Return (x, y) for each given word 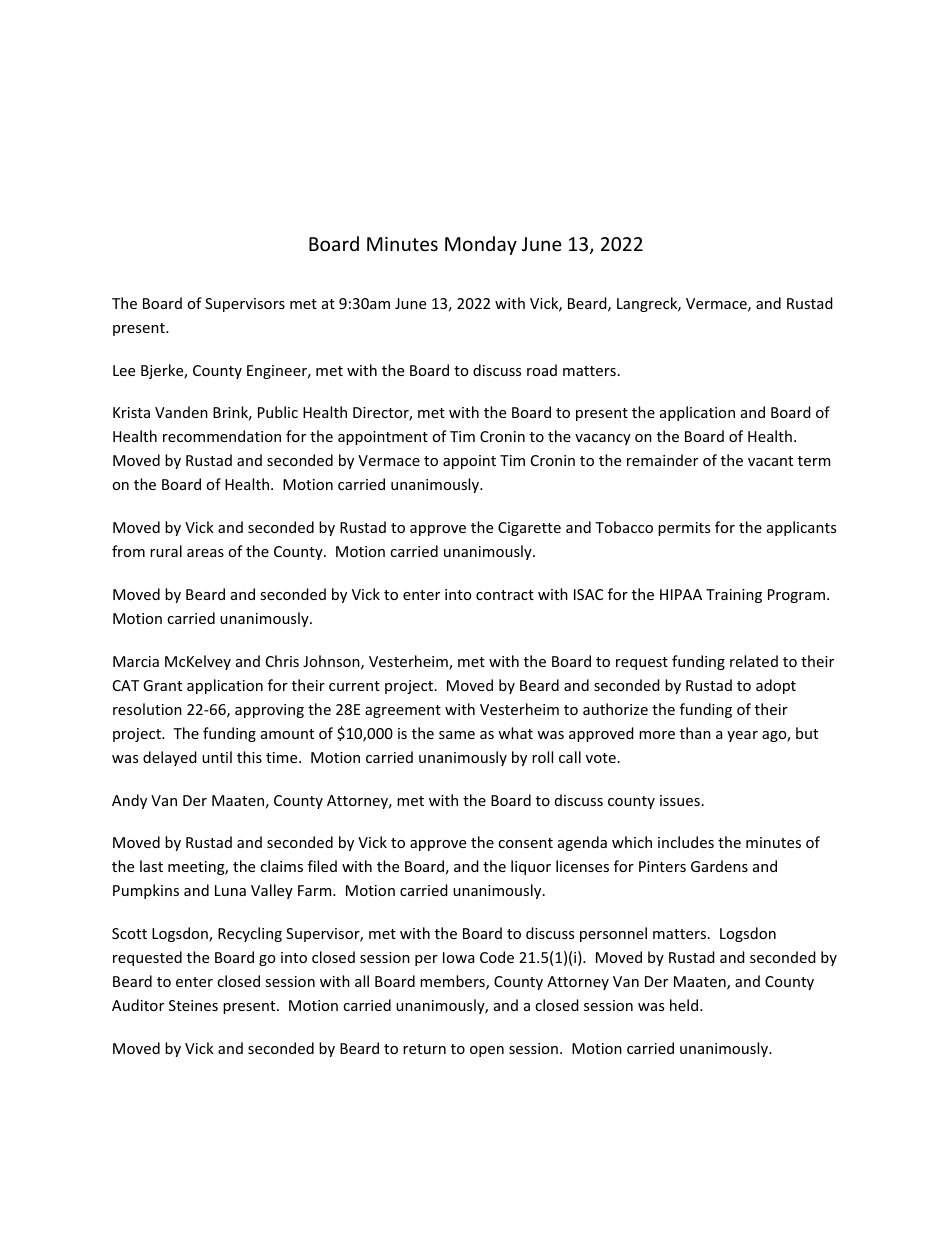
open (487, 1051)
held (684, 1005)
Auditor (138, 1005)
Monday (481, 245)
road (542, 370)
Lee (124, 370)
